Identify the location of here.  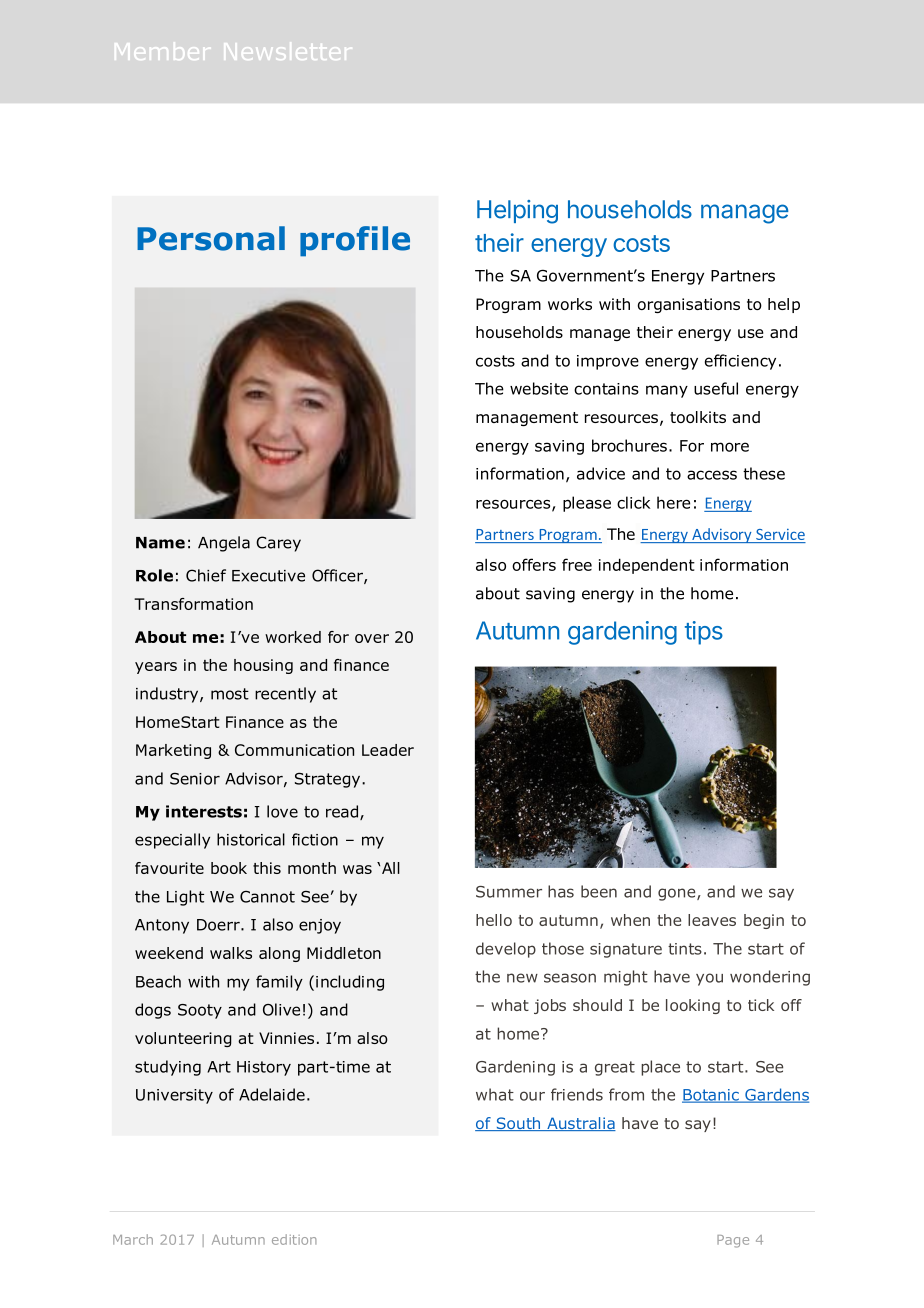
(673, 502).
